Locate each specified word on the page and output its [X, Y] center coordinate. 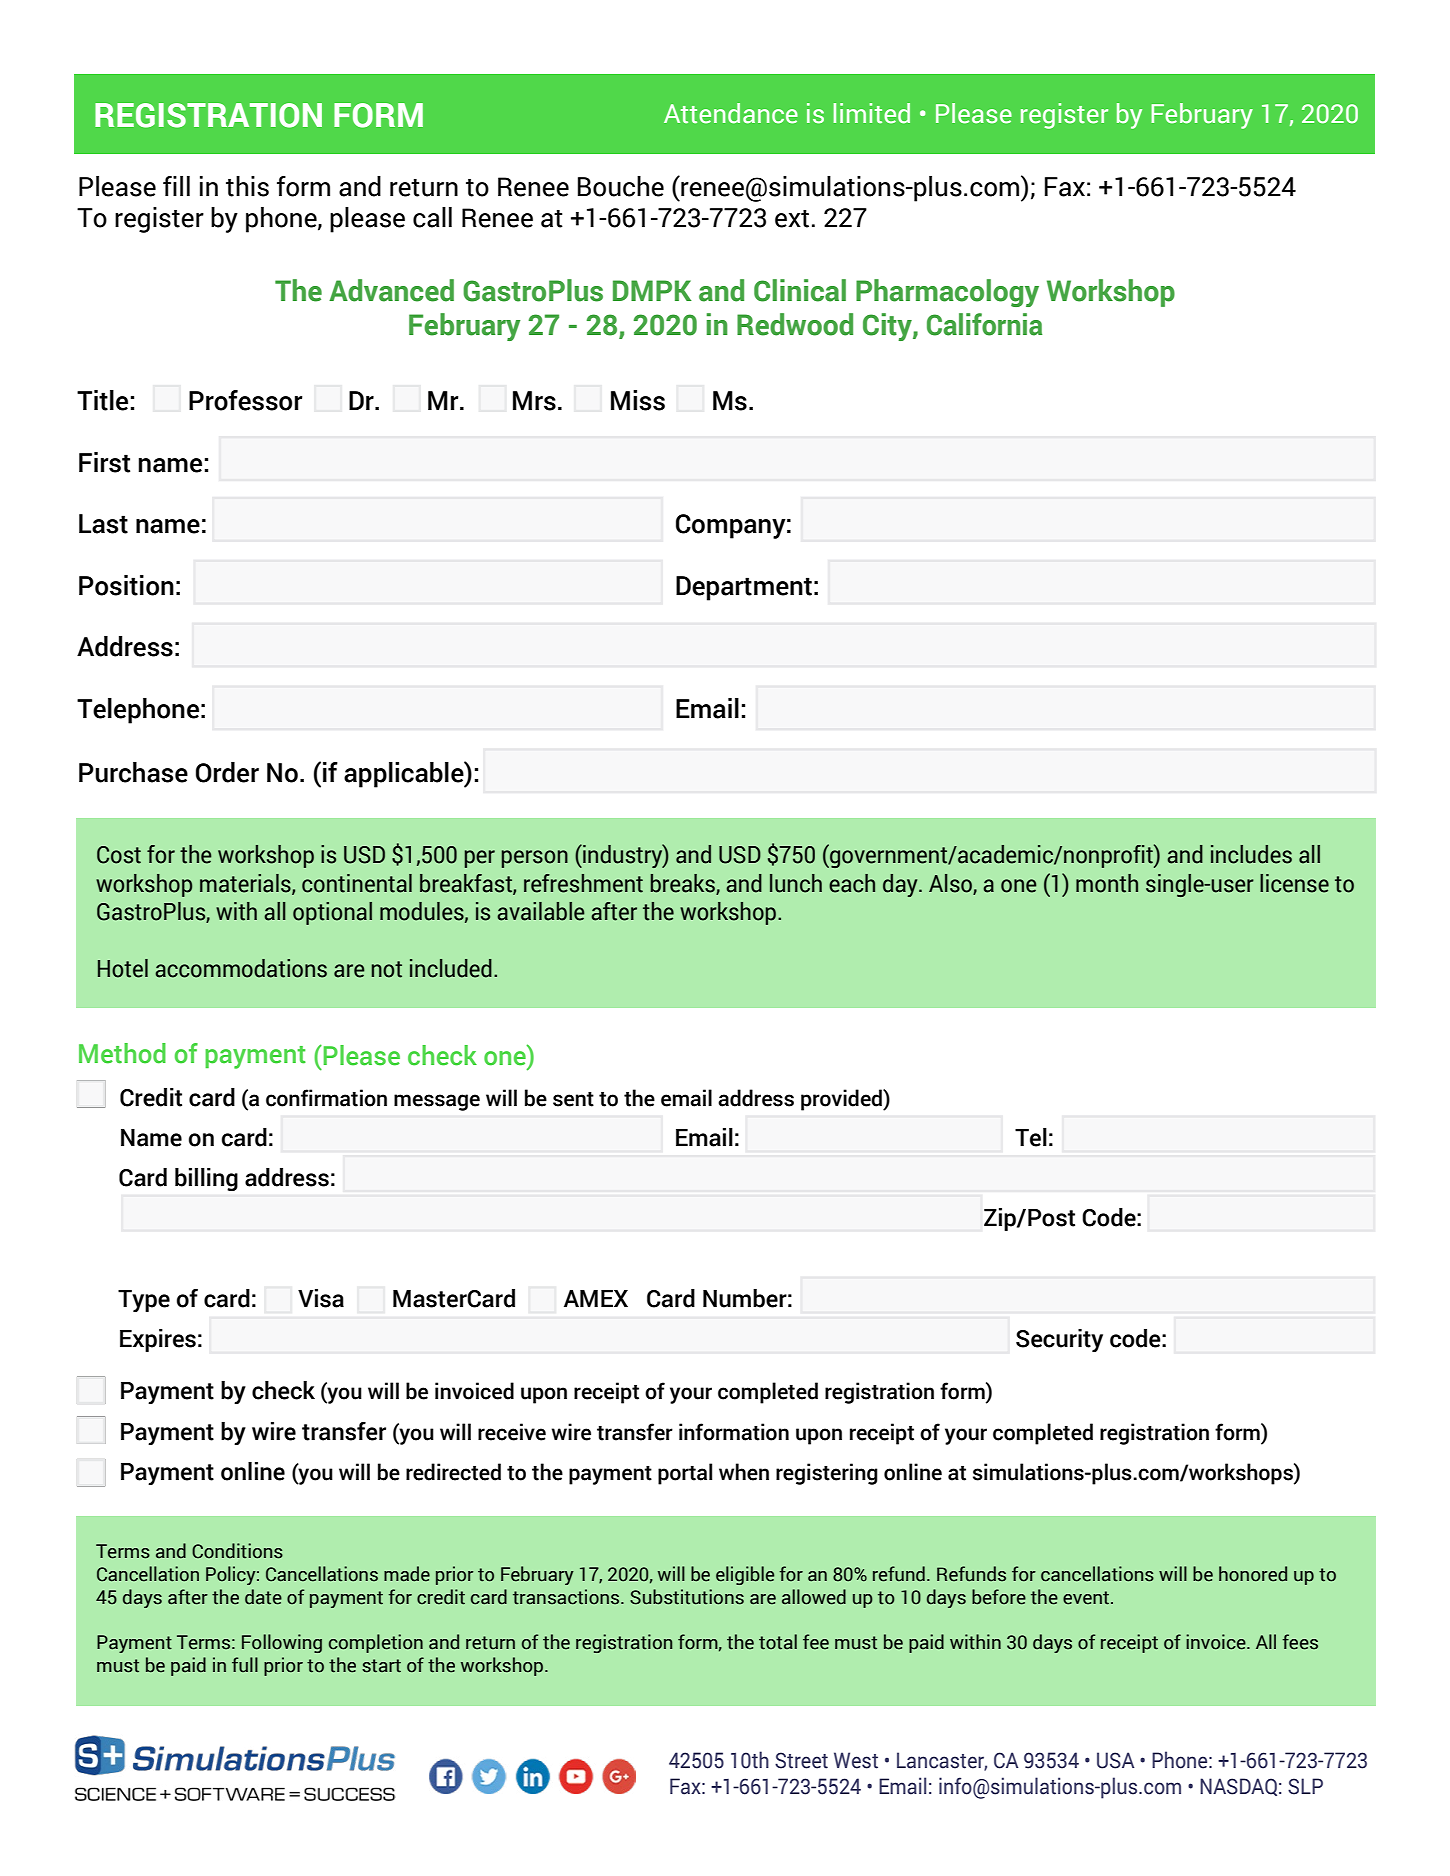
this [247, 186]
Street [801, 1760]
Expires [158, 1340]
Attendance [731, 113]
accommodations [241, 968]
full [245, 1665]
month [1107, 883]
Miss [638, 400]
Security [1059, 1340]
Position [126, 585]
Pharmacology [947, 293]
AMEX [596, 1298]
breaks [684, 884]
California [984, 324]
